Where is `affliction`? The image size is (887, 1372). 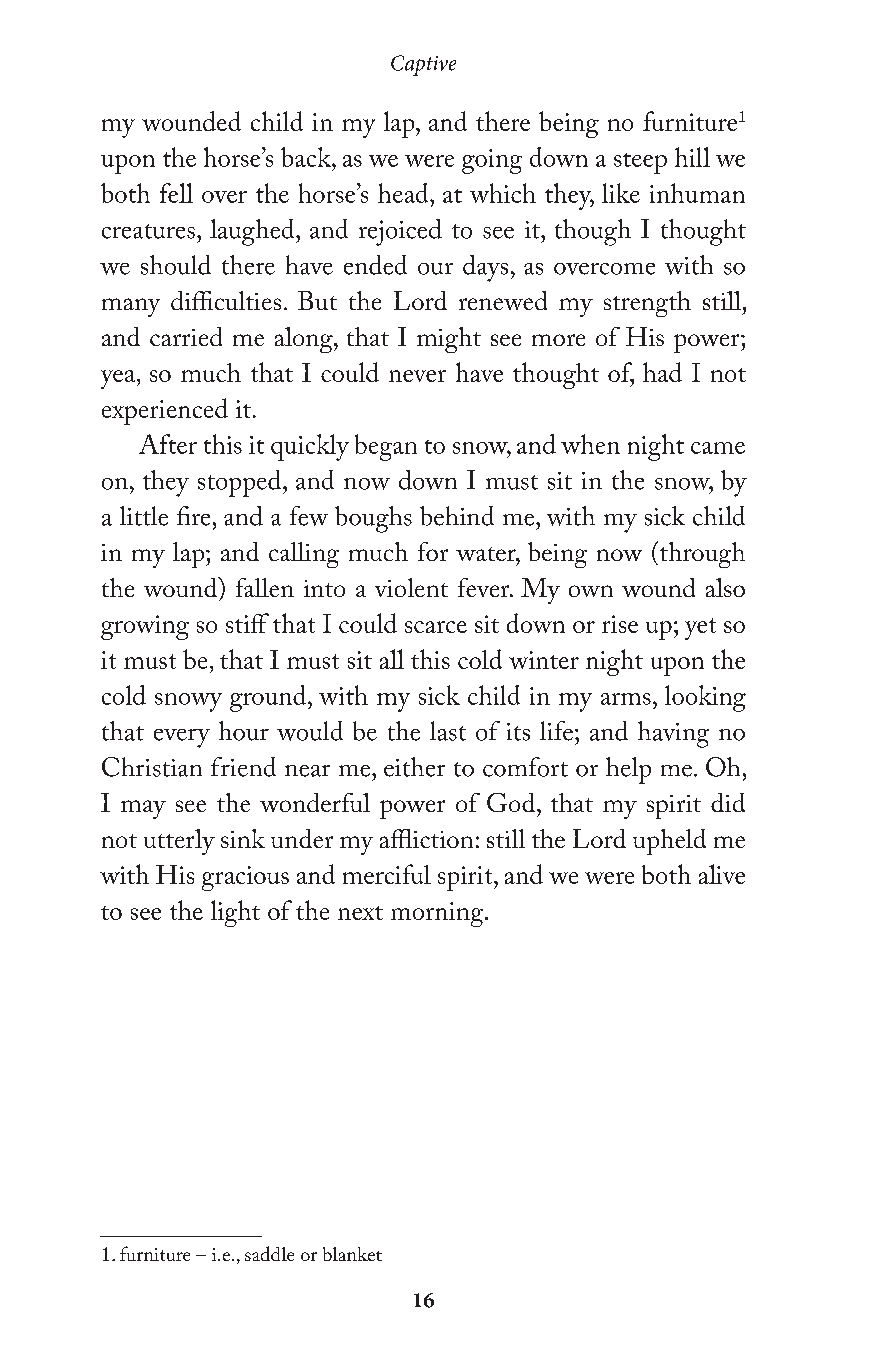
affliction is located at coordinates (426, 838).
